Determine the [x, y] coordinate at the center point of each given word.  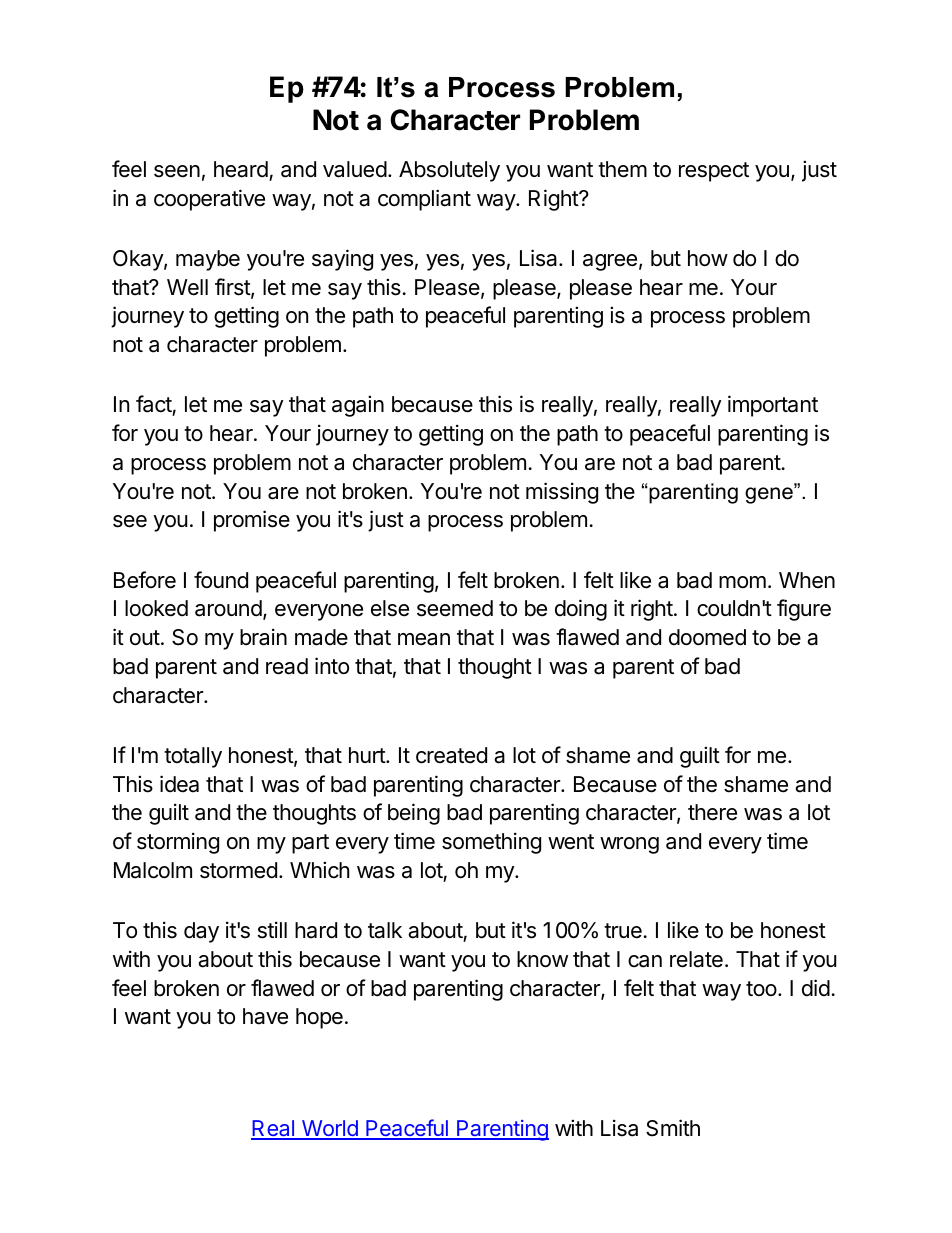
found [221, 580]
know [542, 959]
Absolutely [449, 171]
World [330, 1129]
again [358, 406]
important [773, 406]
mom [742, 582]
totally [193, 757]
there [712, 812]
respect [714, 172]
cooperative [209, 200]
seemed [455, 608]
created [451, 755]
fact [154, 404]
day [201, 932]
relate [696, 959]
